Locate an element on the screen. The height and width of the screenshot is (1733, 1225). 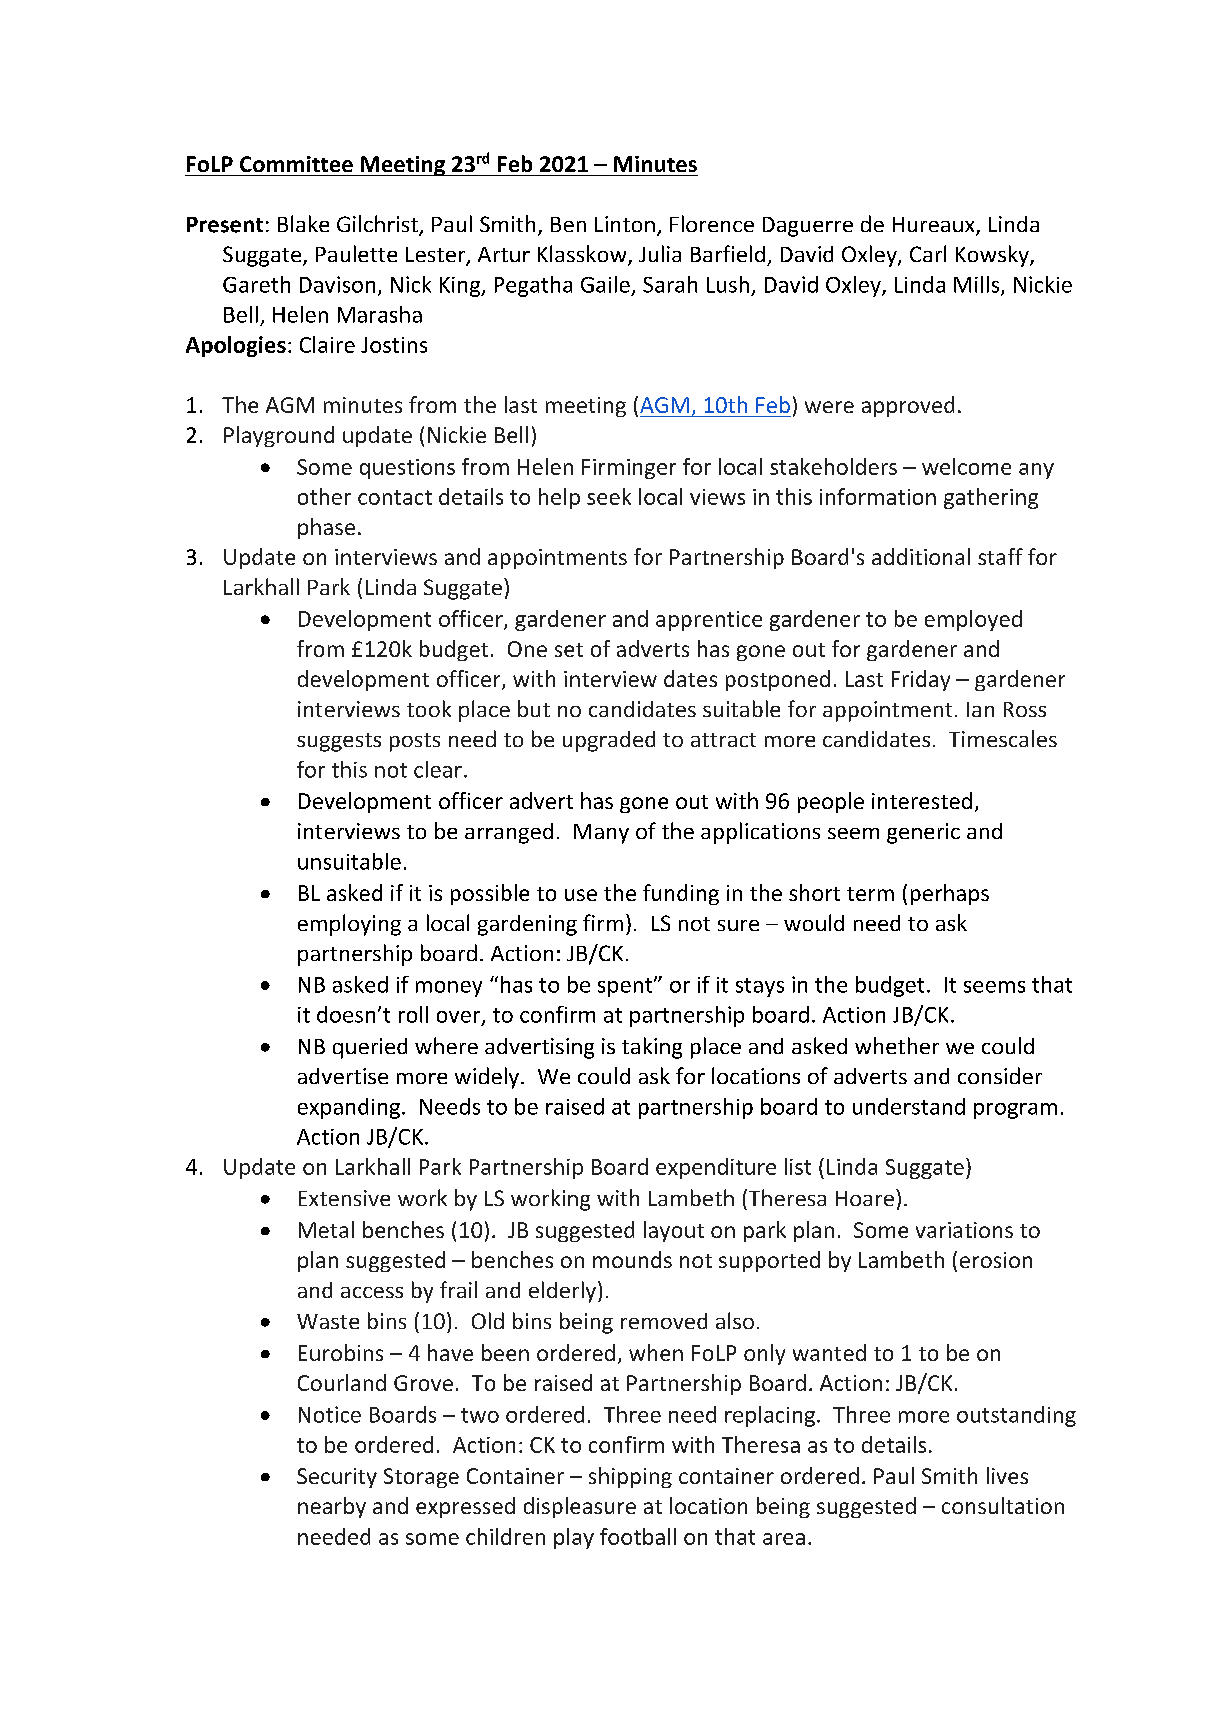
generic is located at coordinates (923, 833).
